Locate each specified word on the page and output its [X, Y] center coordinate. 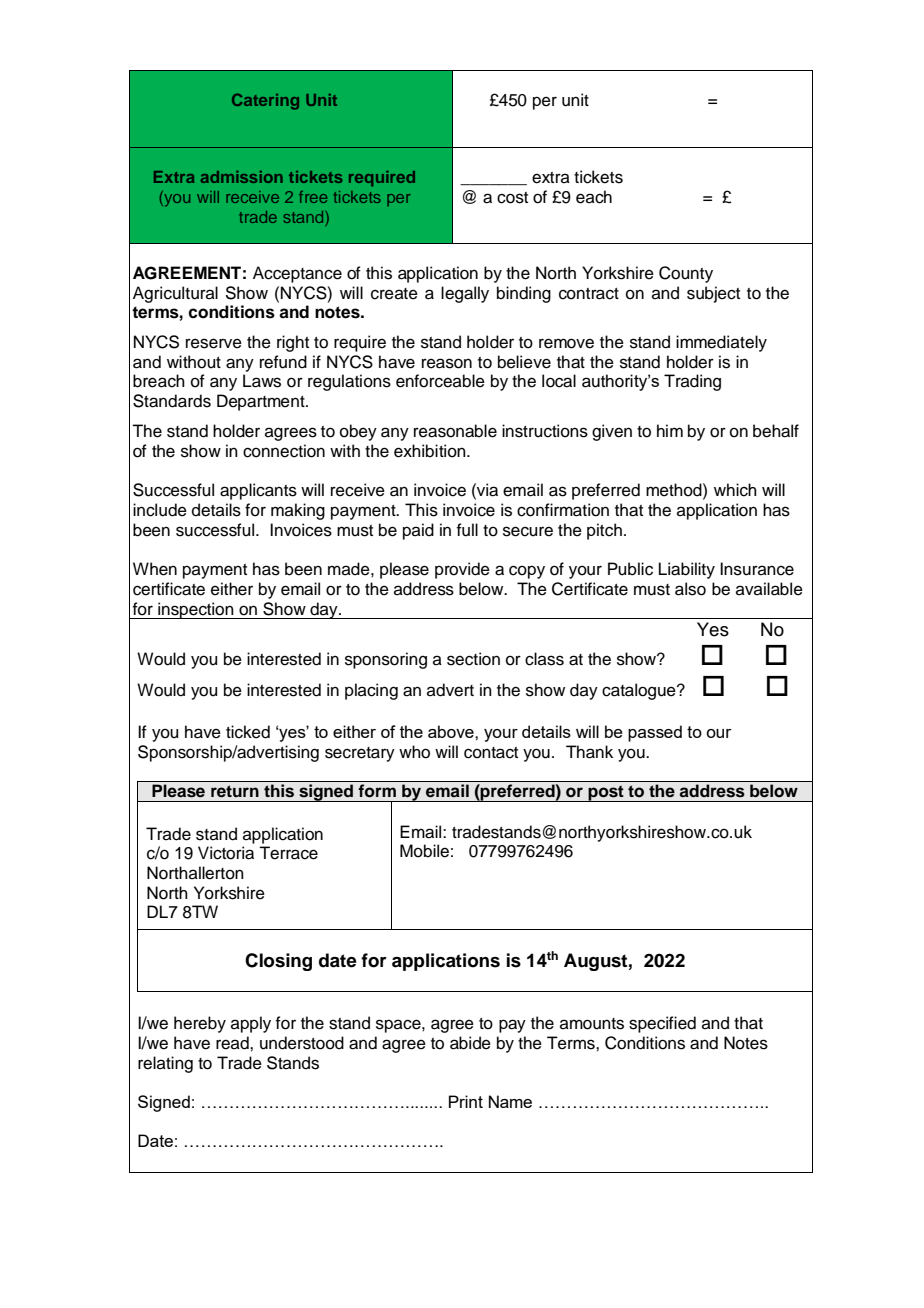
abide [470, 1043]
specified [662, 1024]
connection [284, 451]
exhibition [431, 451]
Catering [265, 101]
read [233, 1043]
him [670, 430]
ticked [248, 732]
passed [655, 733]
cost [512, 198]
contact [491, 753]
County [686, 274]
